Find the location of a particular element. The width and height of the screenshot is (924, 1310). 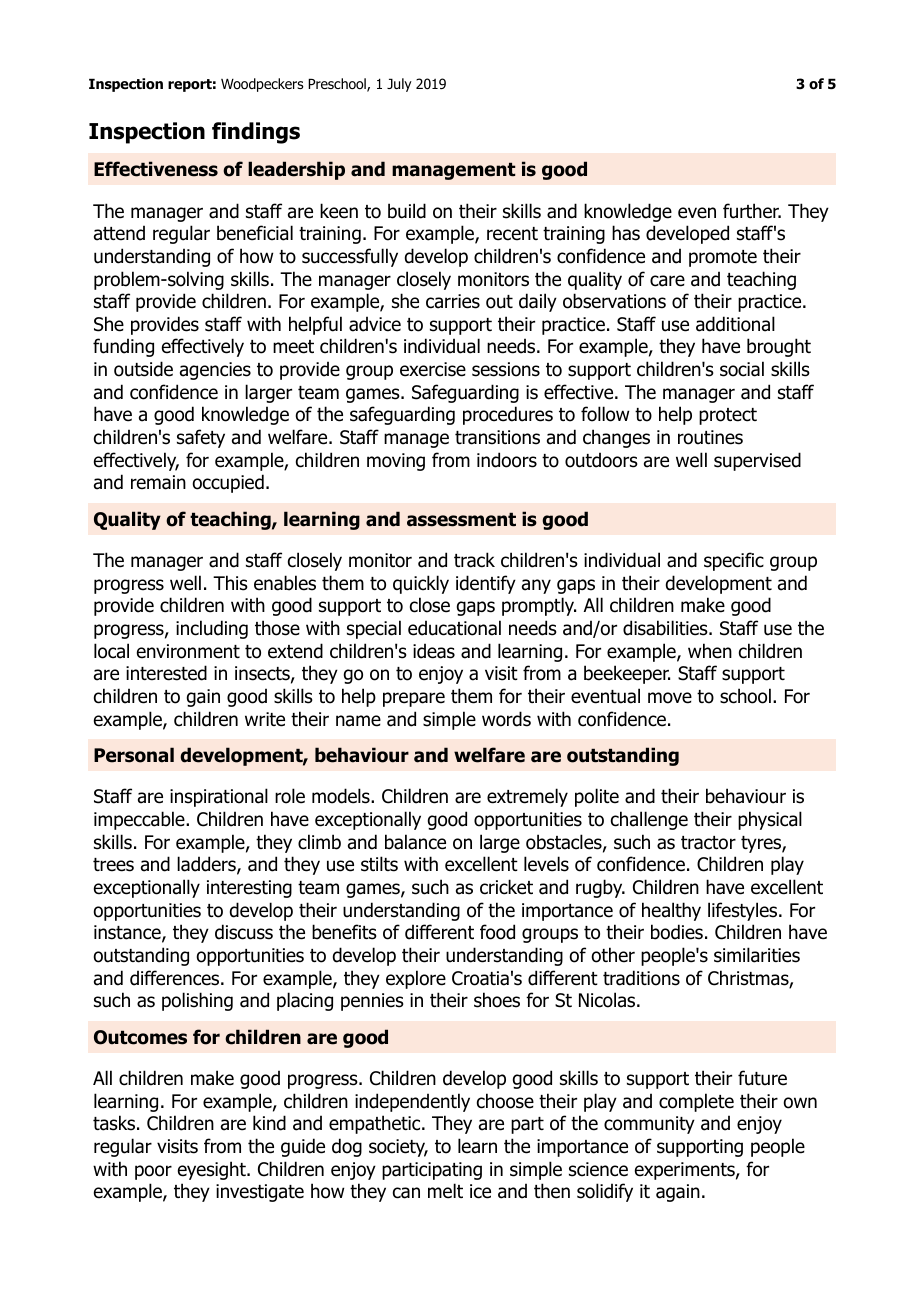

educational is located at coordinates (454, 628).
